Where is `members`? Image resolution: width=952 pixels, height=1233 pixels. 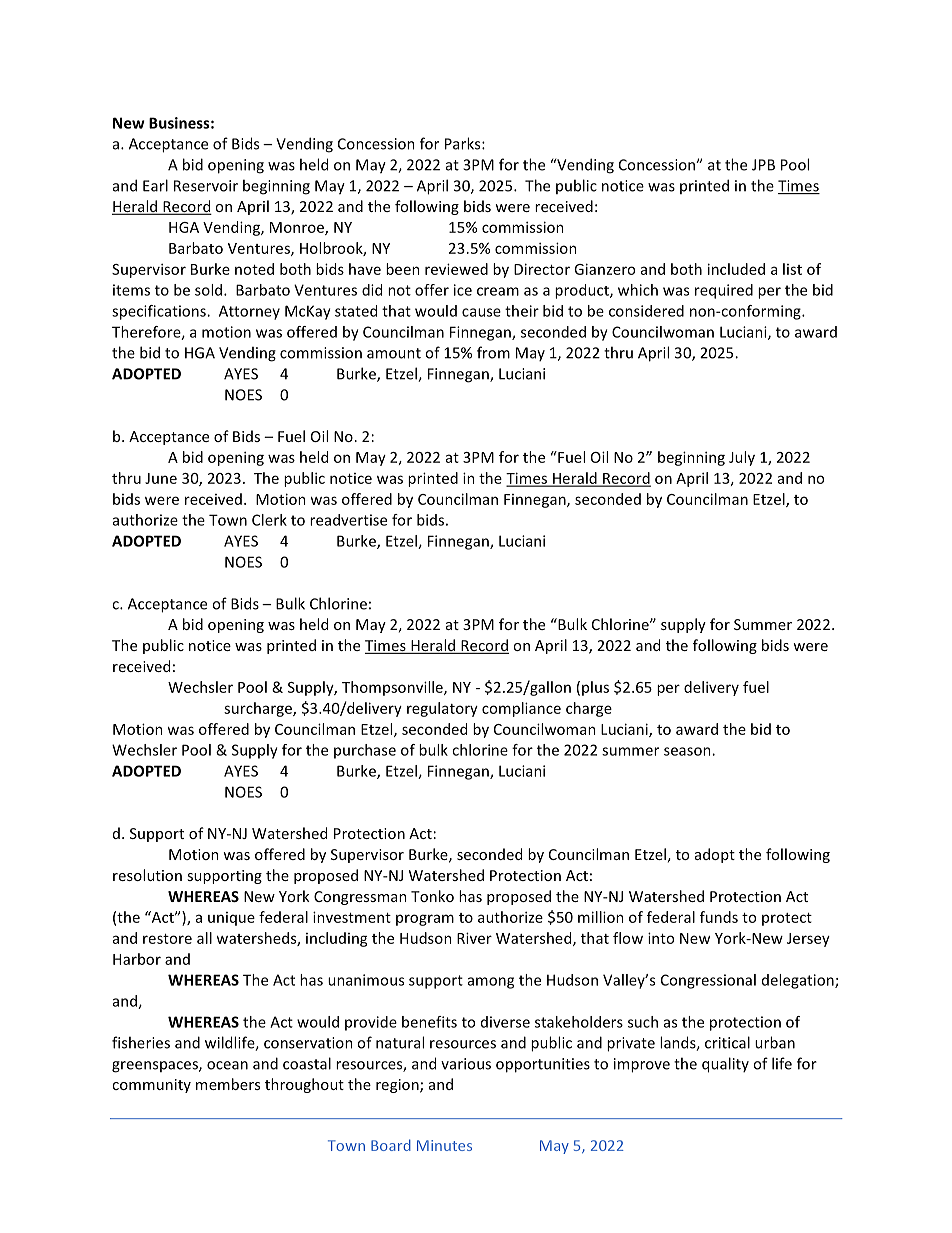 members is located at coordinates (228, 1084).
